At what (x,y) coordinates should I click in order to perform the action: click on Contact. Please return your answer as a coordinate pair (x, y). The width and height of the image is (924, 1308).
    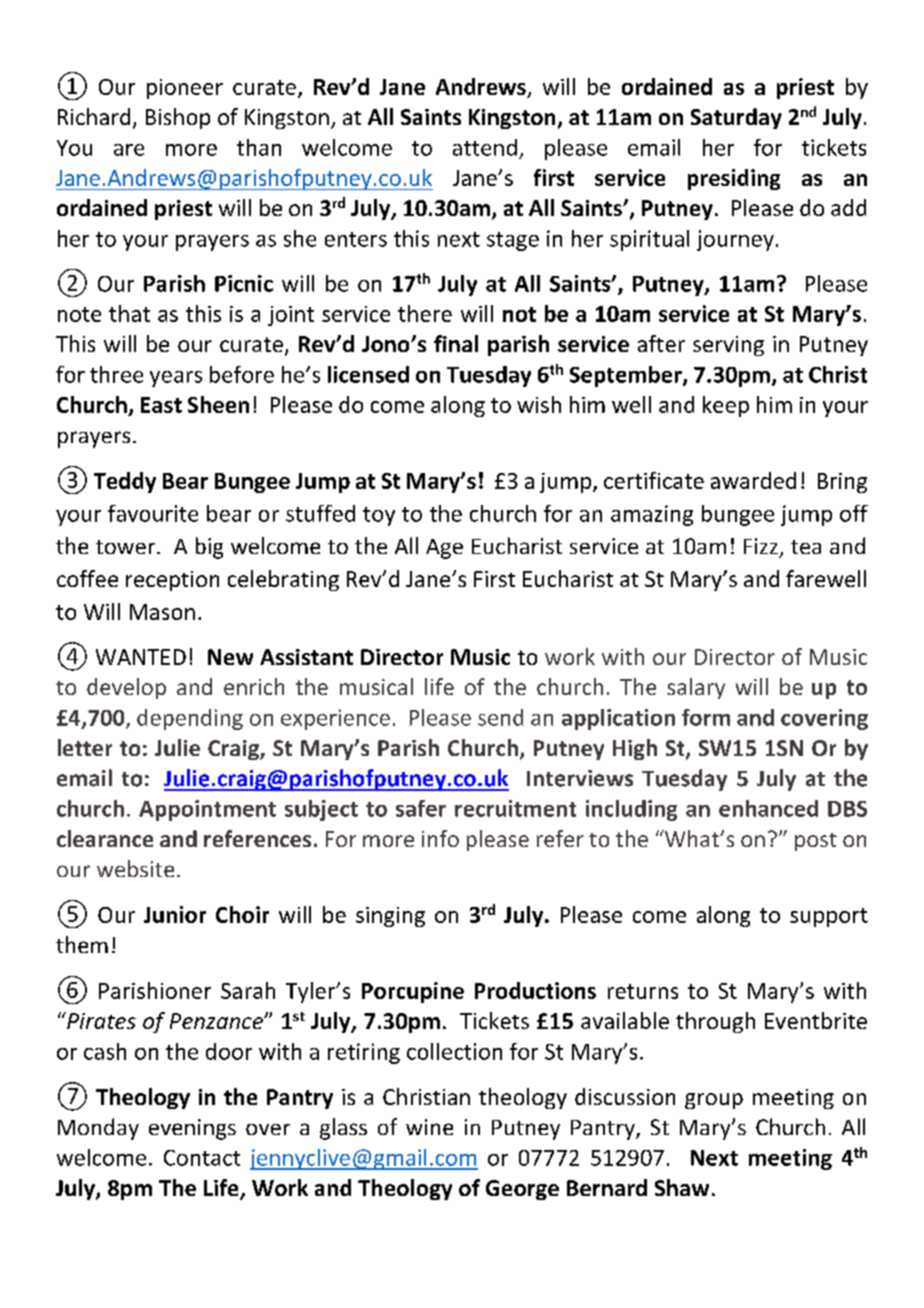
    Looking at the image, I should click on (202, 1158).
